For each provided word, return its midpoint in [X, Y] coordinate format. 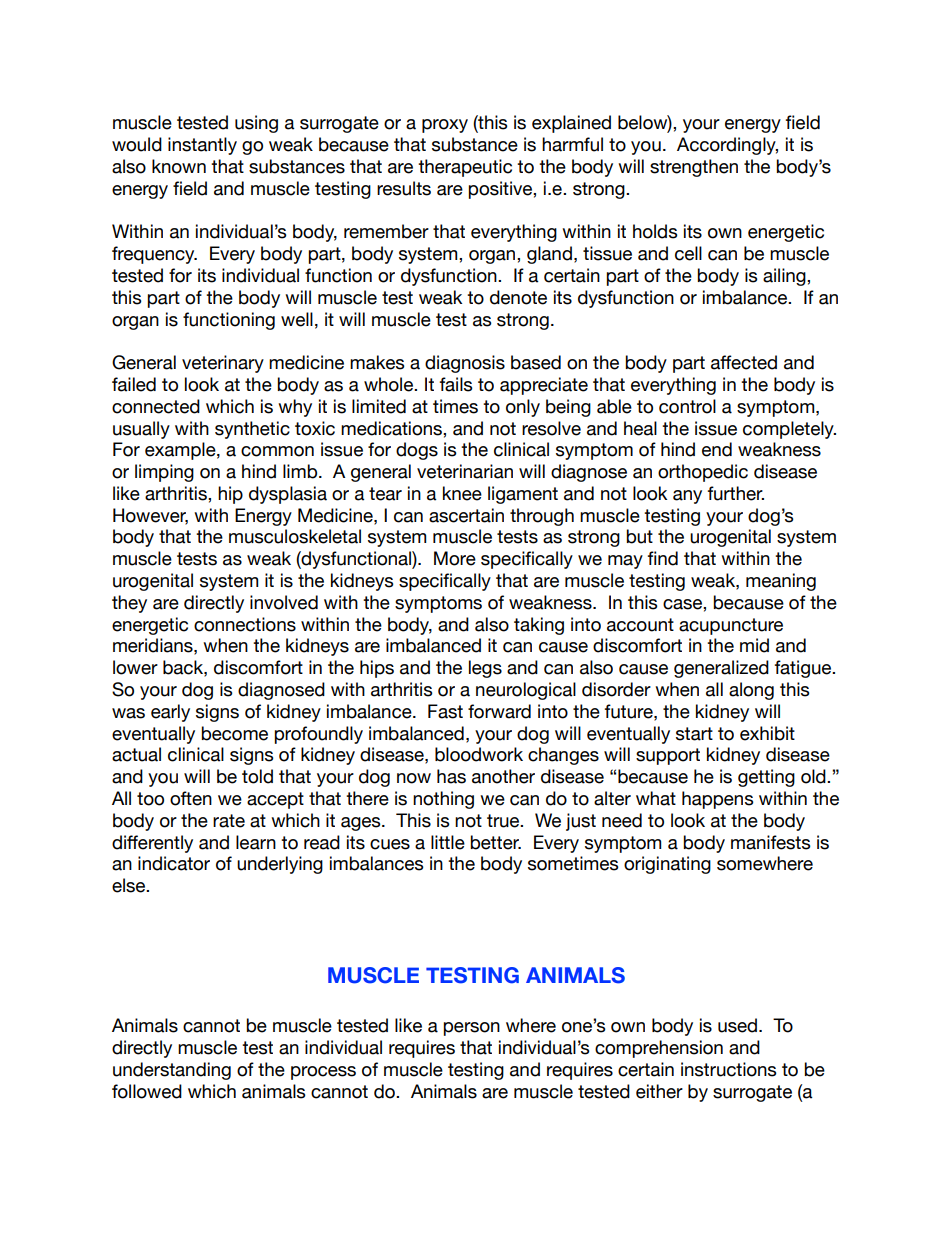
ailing [785, 277]
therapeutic [465, 168]
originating [667, 865]
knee [462, 493]
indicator [174, 863]
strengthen [694, 168]
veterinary [223, 364]
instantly [202, 146]
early [170, 713]
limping [164, 473]
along [751, 691]
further [736, 493]
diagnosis [465, 364]
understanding [172, 1071]
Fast [445, 711]
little [448, 842]
